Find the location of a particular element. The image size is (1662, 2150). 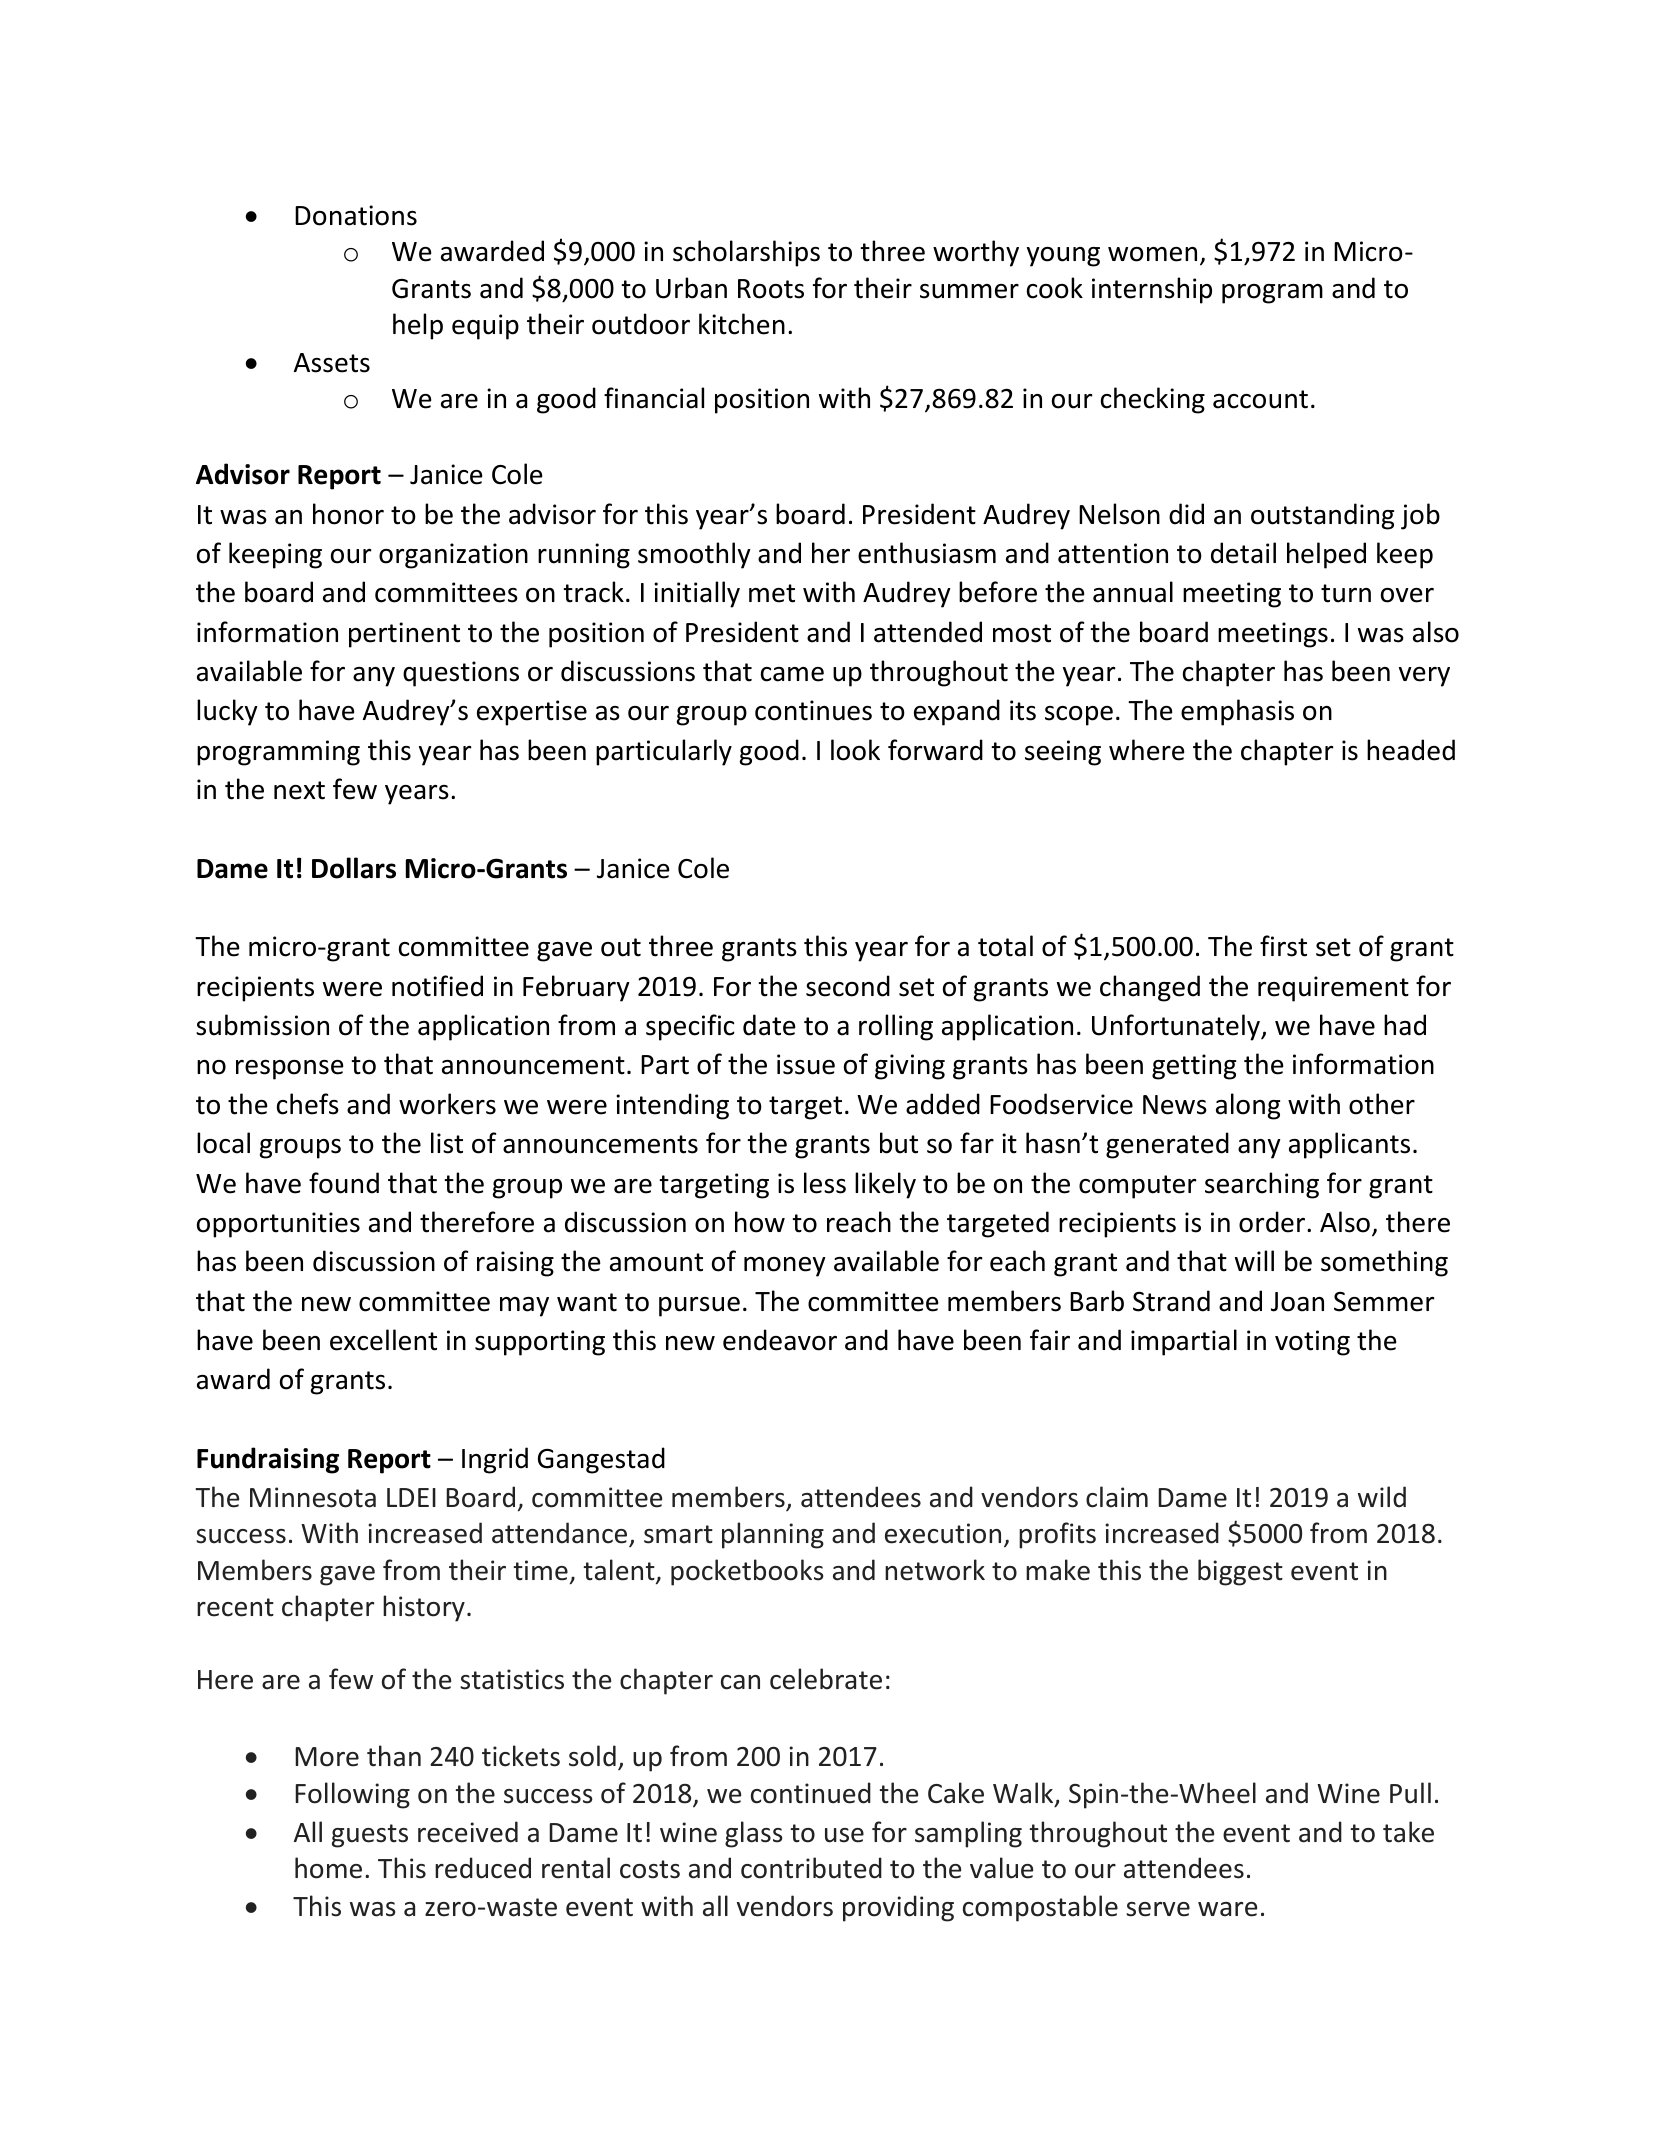

guests is located at coordinates (370, 1836).
